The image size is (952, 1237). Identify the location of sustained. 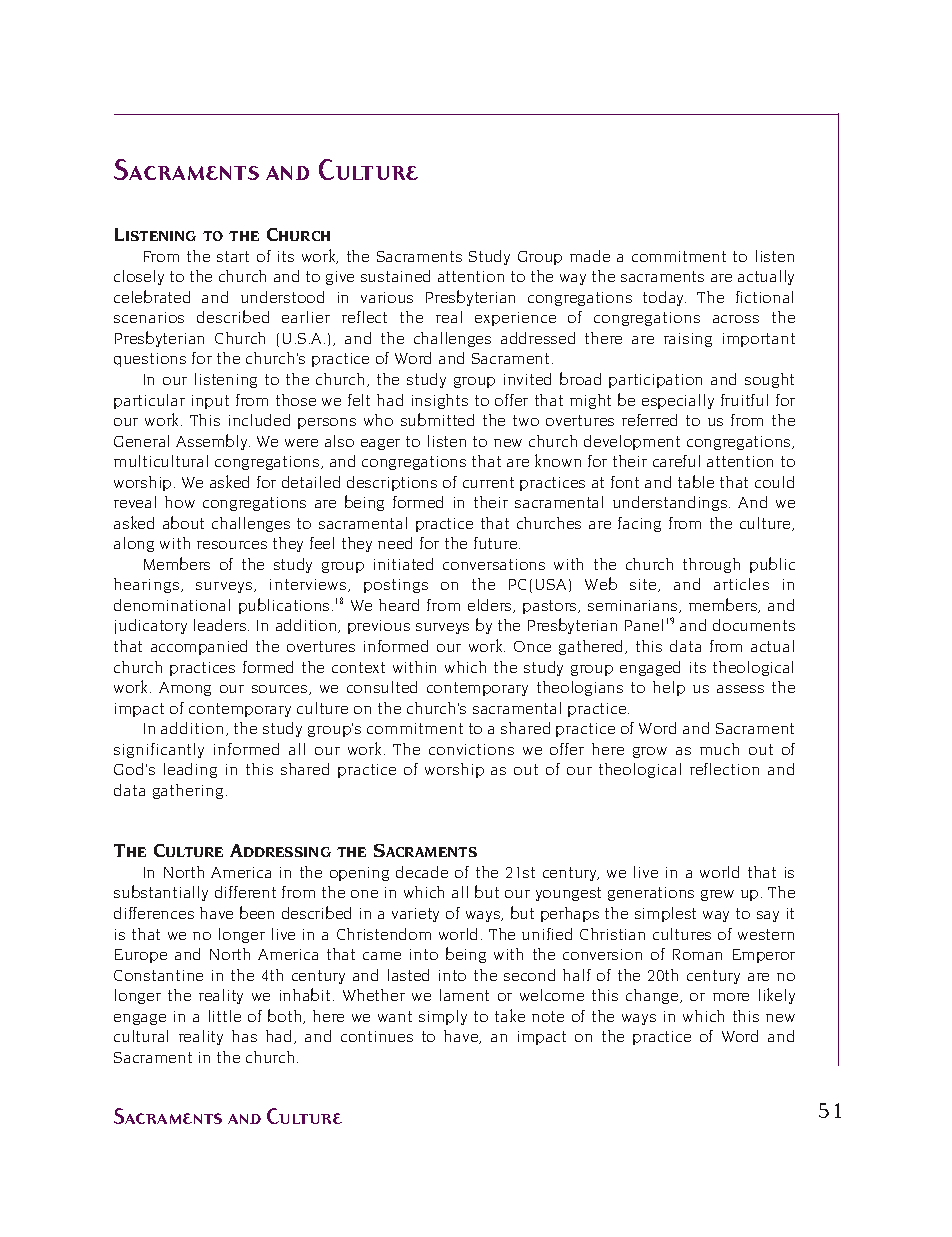
(395, 276).
